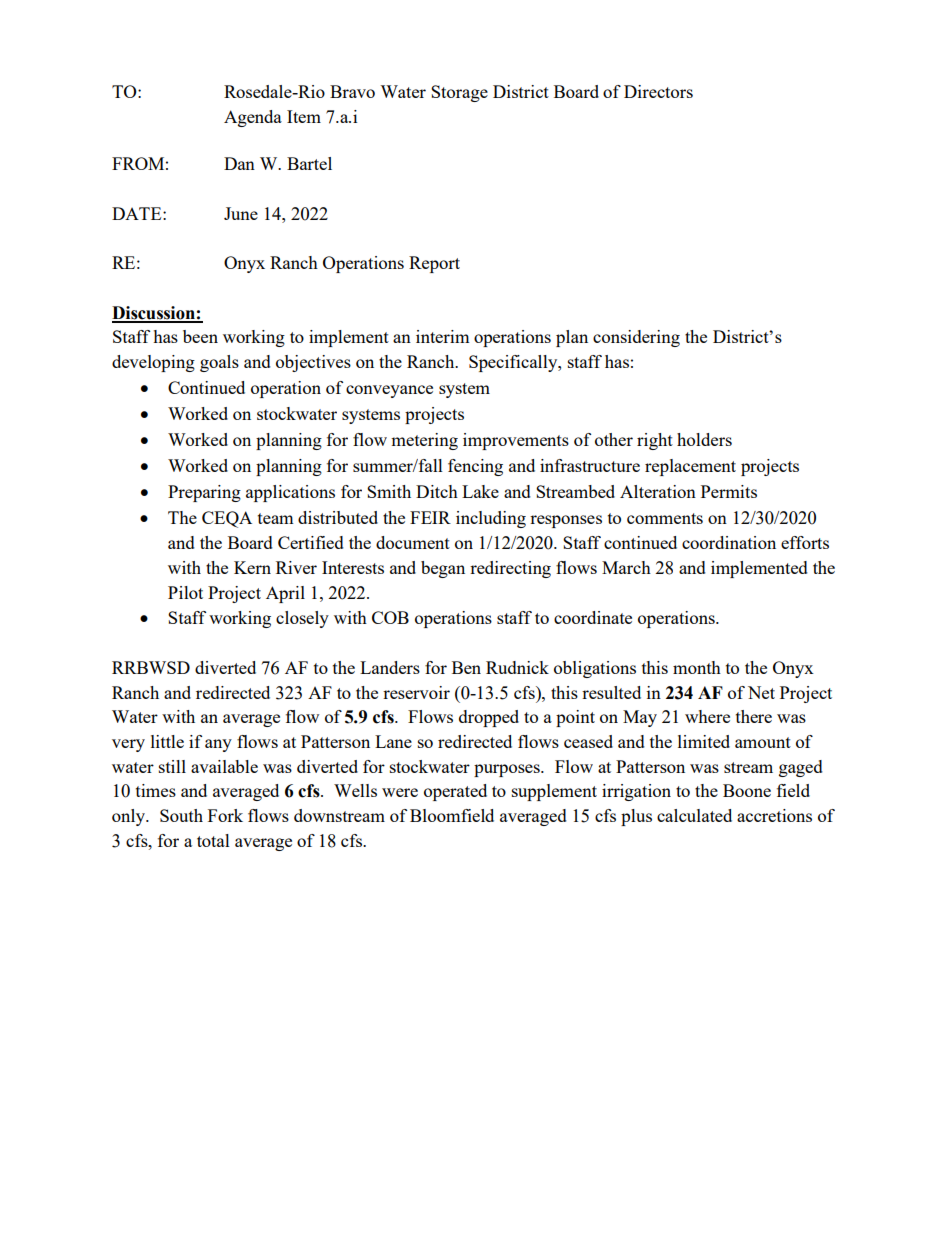 This screenshot has width=952, height=1233. I want to click on Preparing, so click(204, 493).
